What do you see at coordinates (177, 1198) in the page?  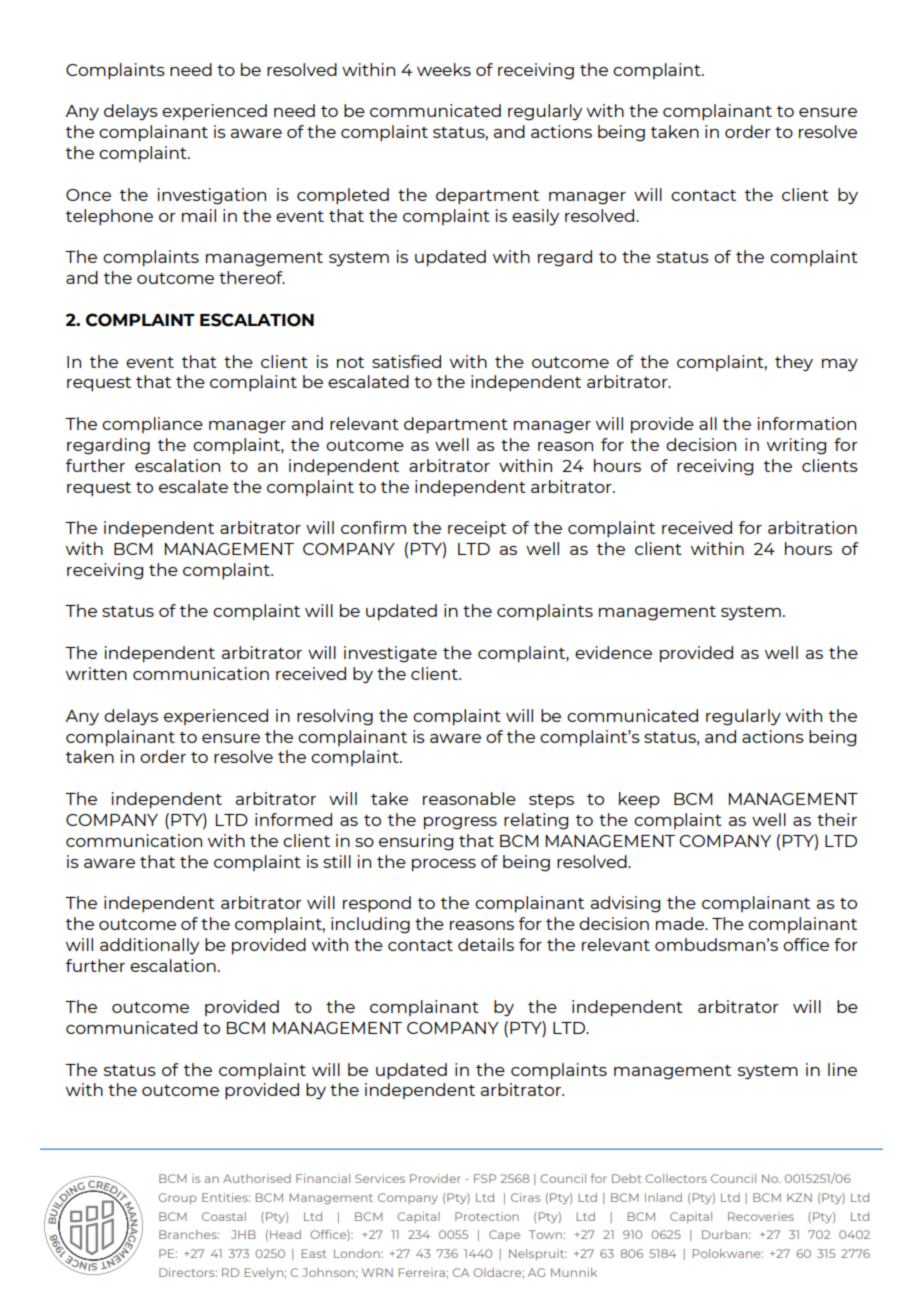 I see `Group` at bounding box center [177, 1198].
